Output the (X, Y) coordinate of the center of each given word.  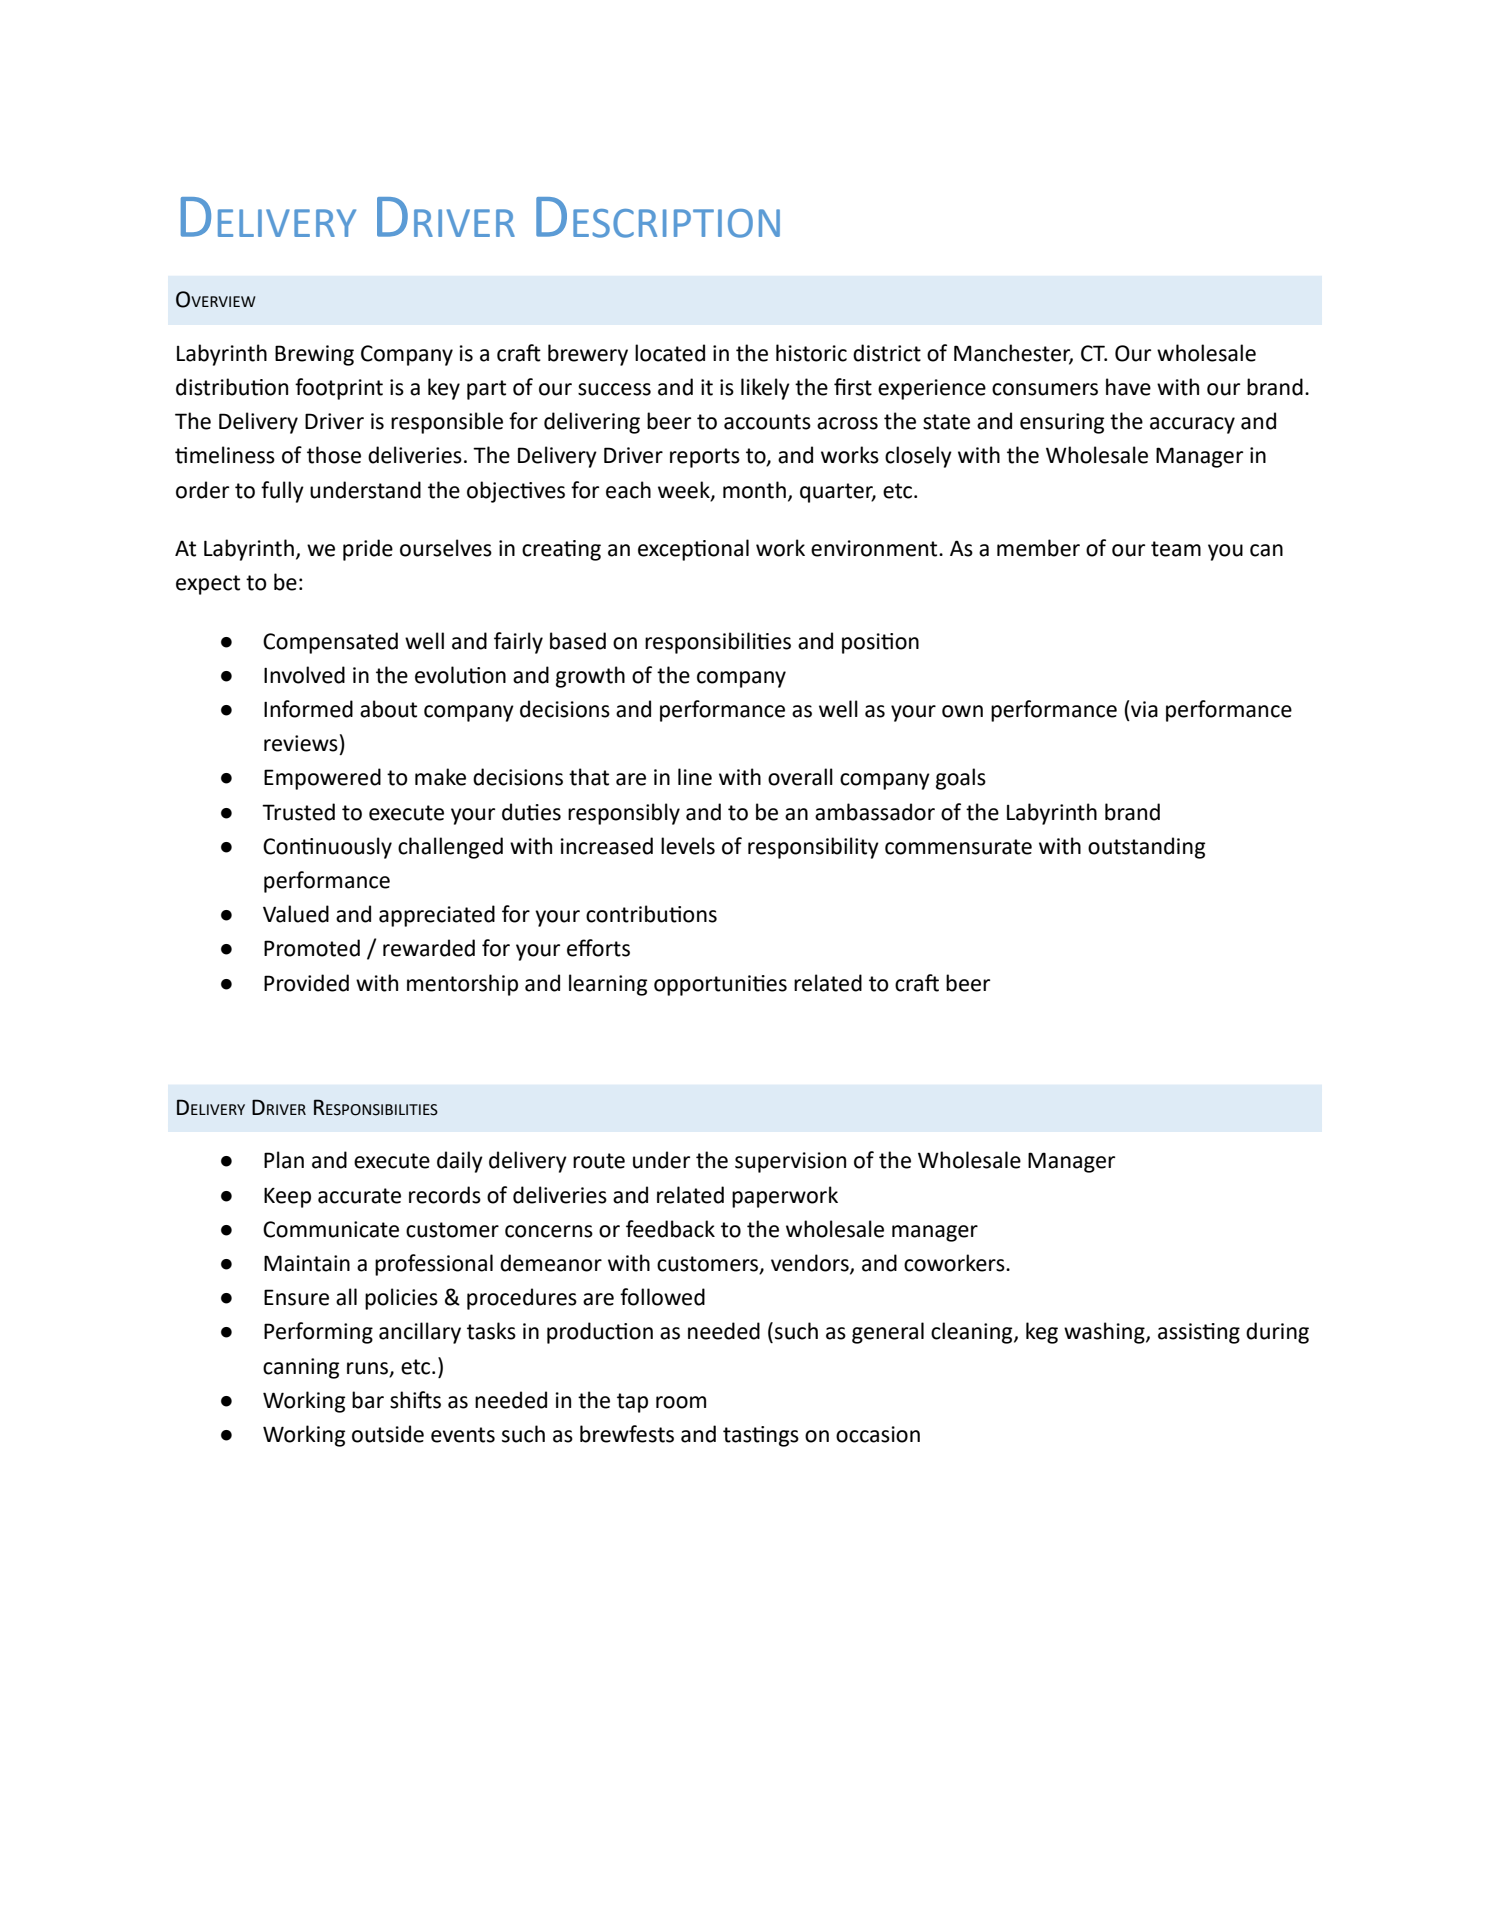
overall (800, 777)
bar (368, 1400)
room (681, 1402)
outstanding (1146, 848)
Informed (308, 709)
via (1144, 709)
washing (1105, 1333)
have (1128, 387)
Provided (306, 983)
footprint (339, 389)
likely (765, 389)
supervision (790, 1162)
